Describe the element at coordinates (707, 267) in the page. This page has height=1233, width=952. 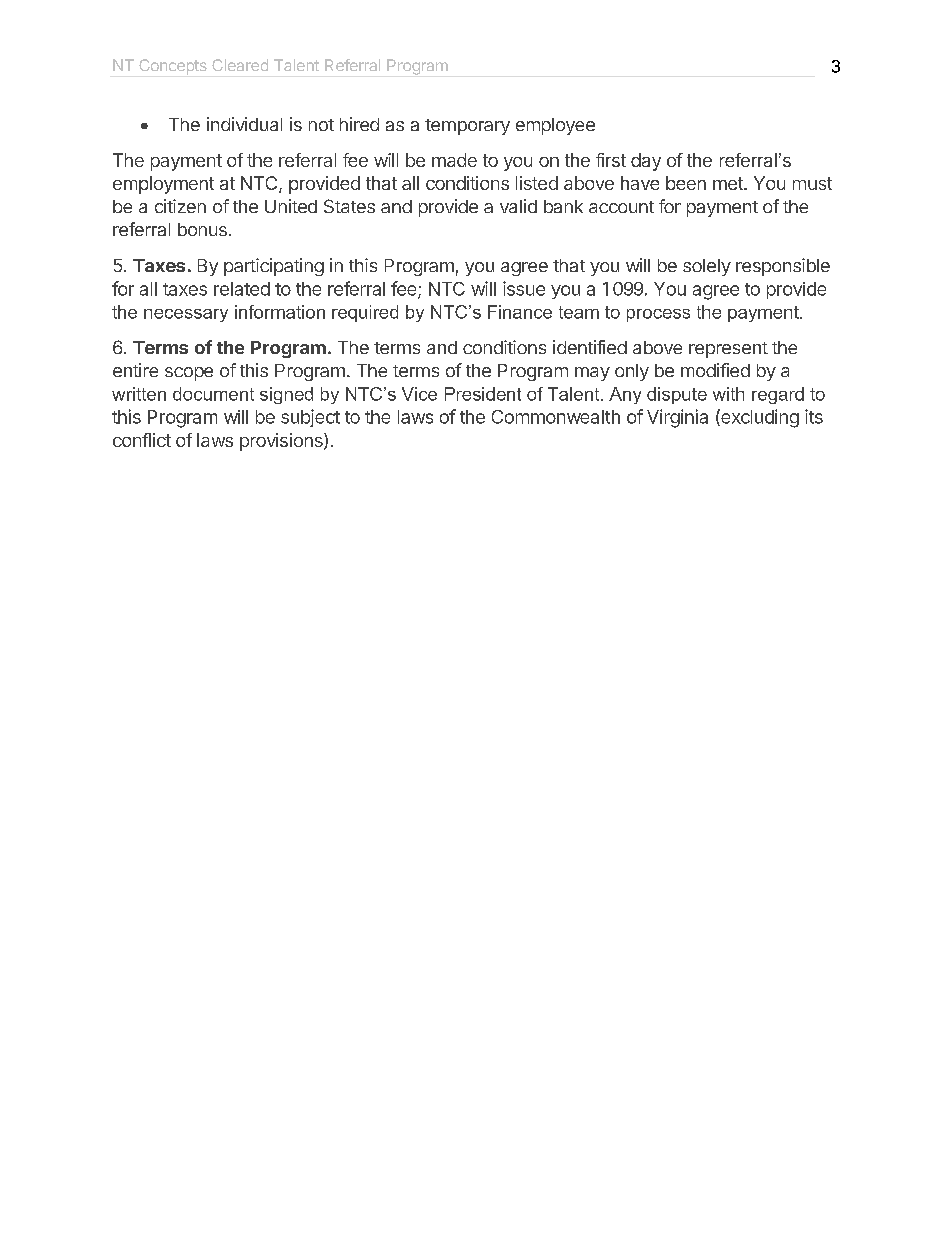
I see `solely` at that location.
